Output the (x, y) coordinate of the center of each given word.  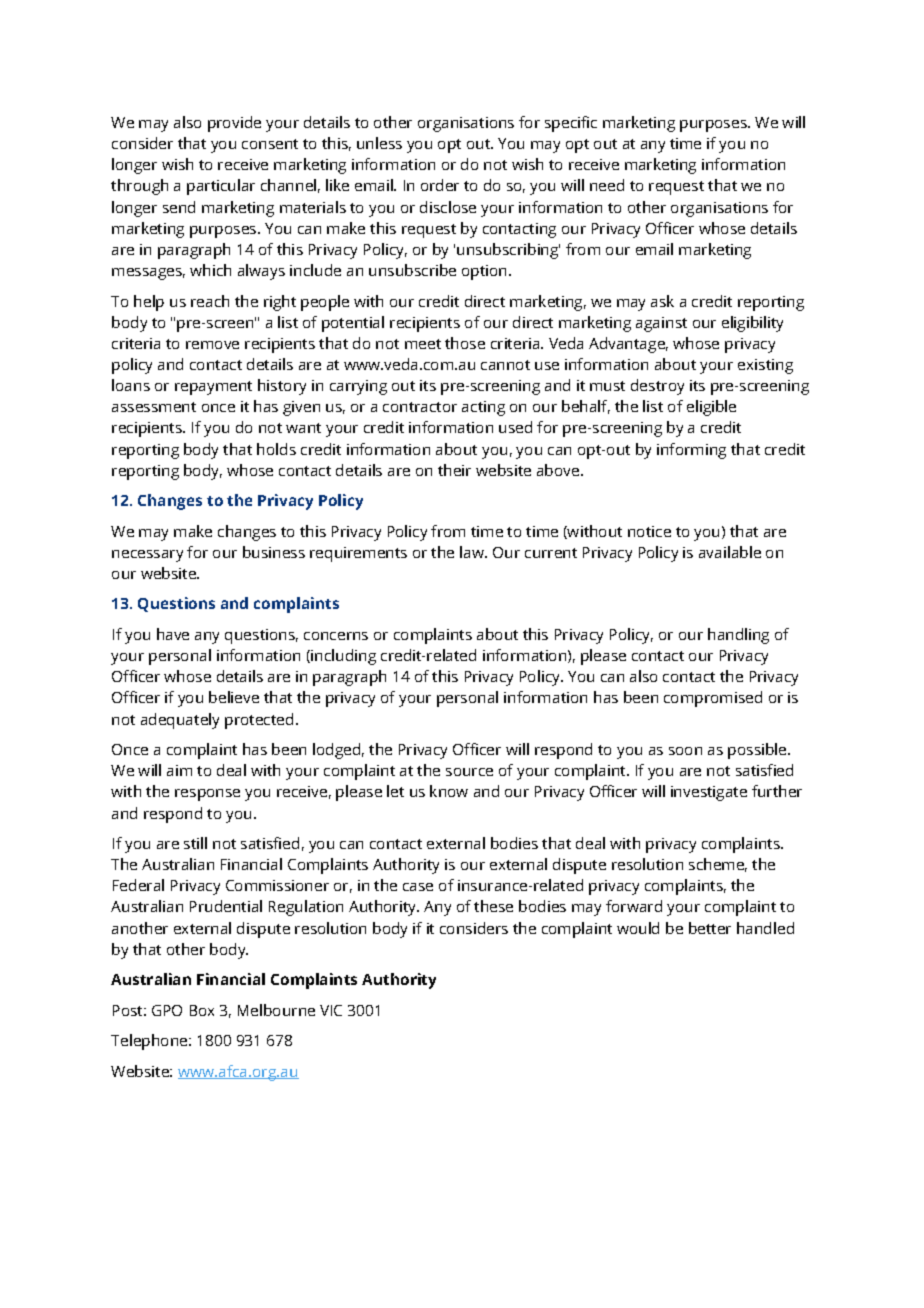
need (607, 185)
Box (202, 1010)
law (473, 552)
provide (234, 124)
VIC (331, 1010)
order (440, 185)
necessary (147, 556)
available (730, 552)
